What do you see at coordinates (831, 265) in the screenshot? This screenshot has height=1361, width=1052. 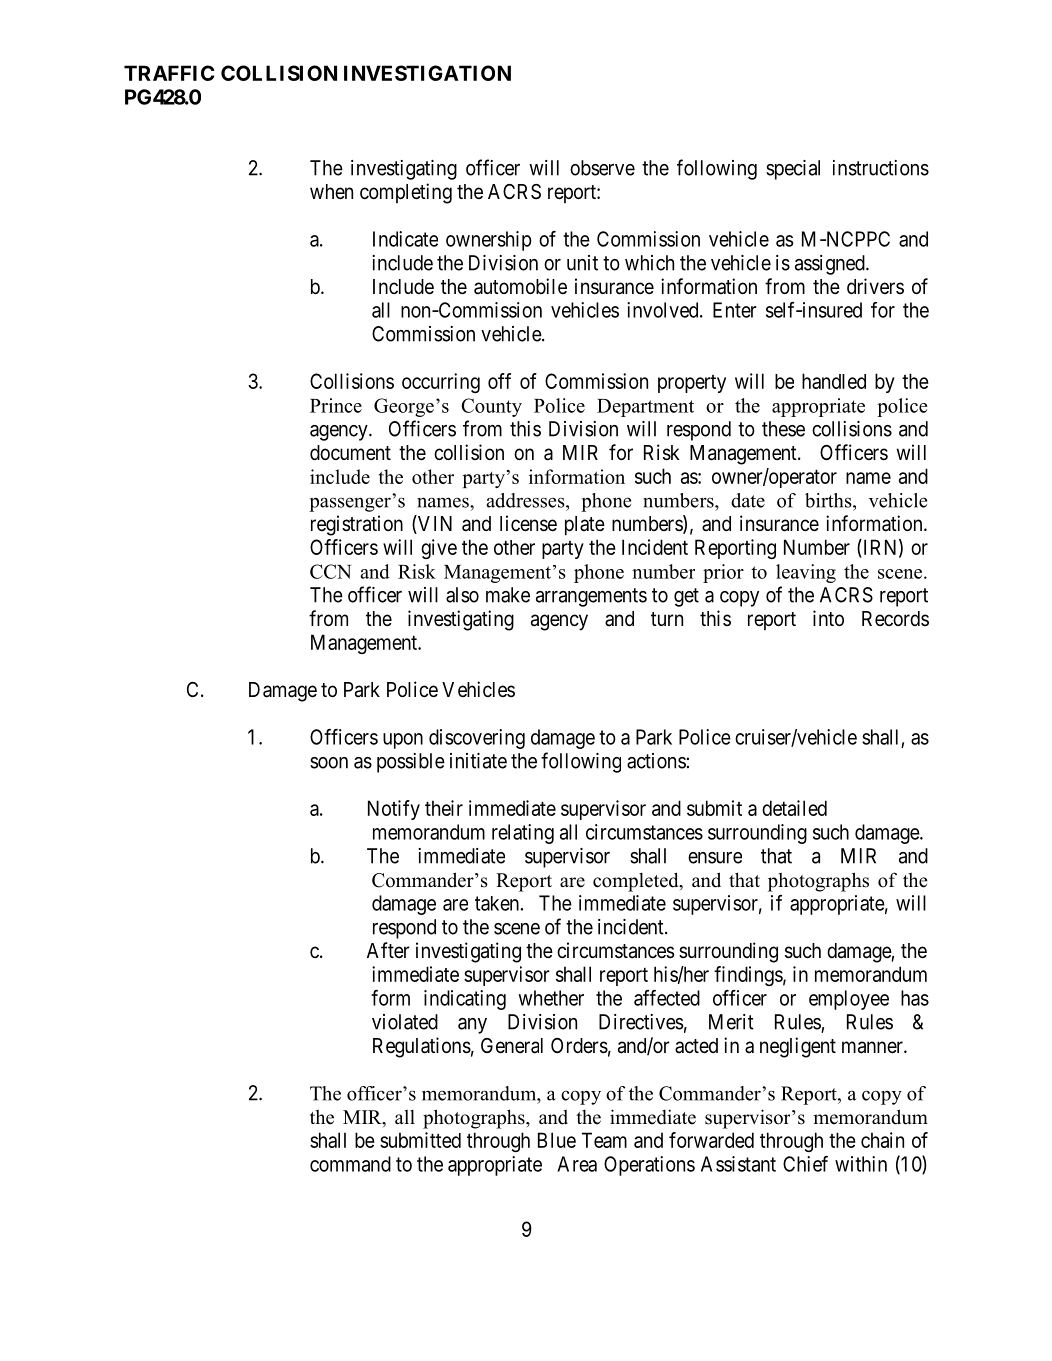 I see `assigned` at bounding box center [831, 265].
